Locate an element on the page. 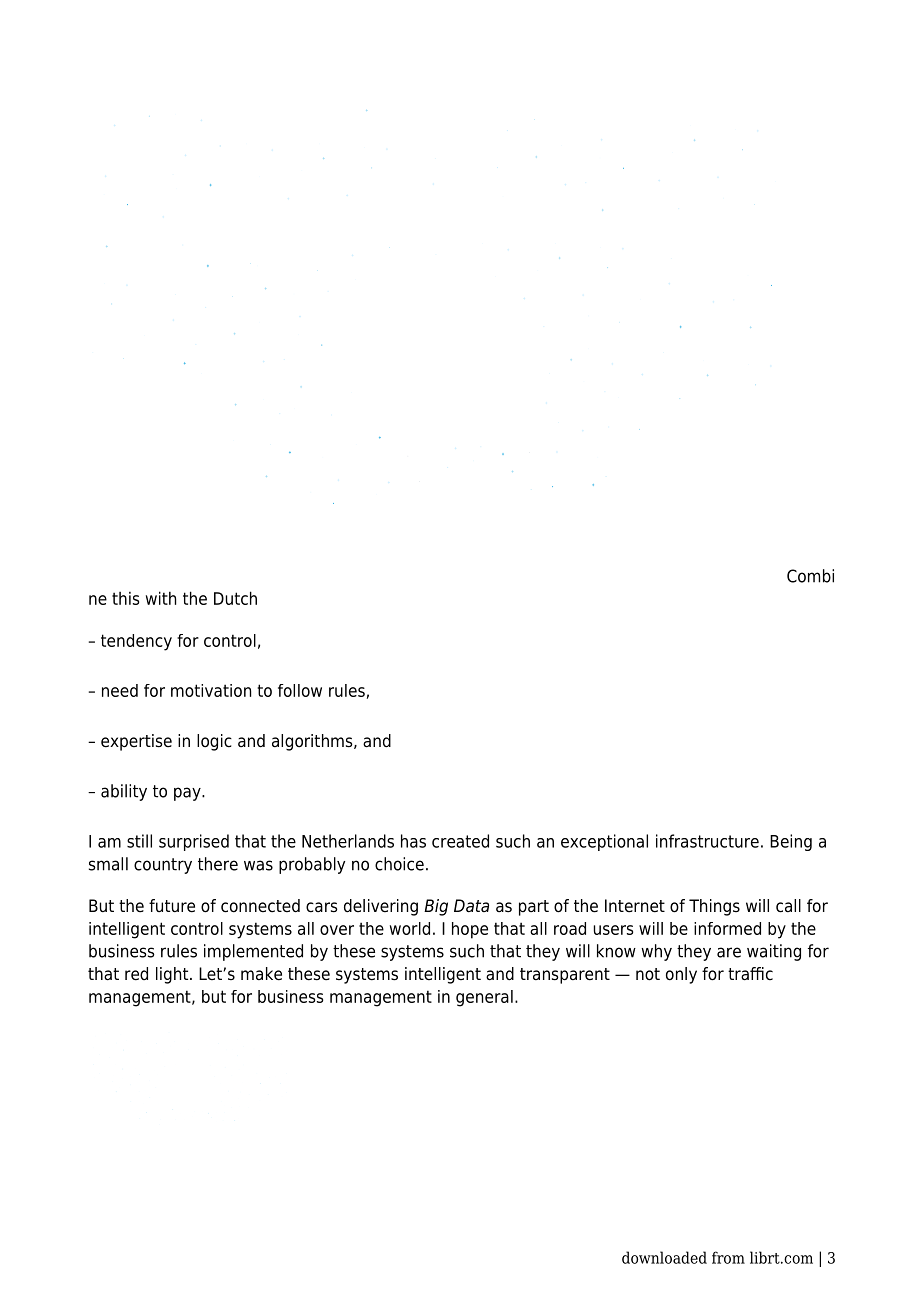 This document has width=924, height=1308. Dutch is located at coordinates (235, 598).
